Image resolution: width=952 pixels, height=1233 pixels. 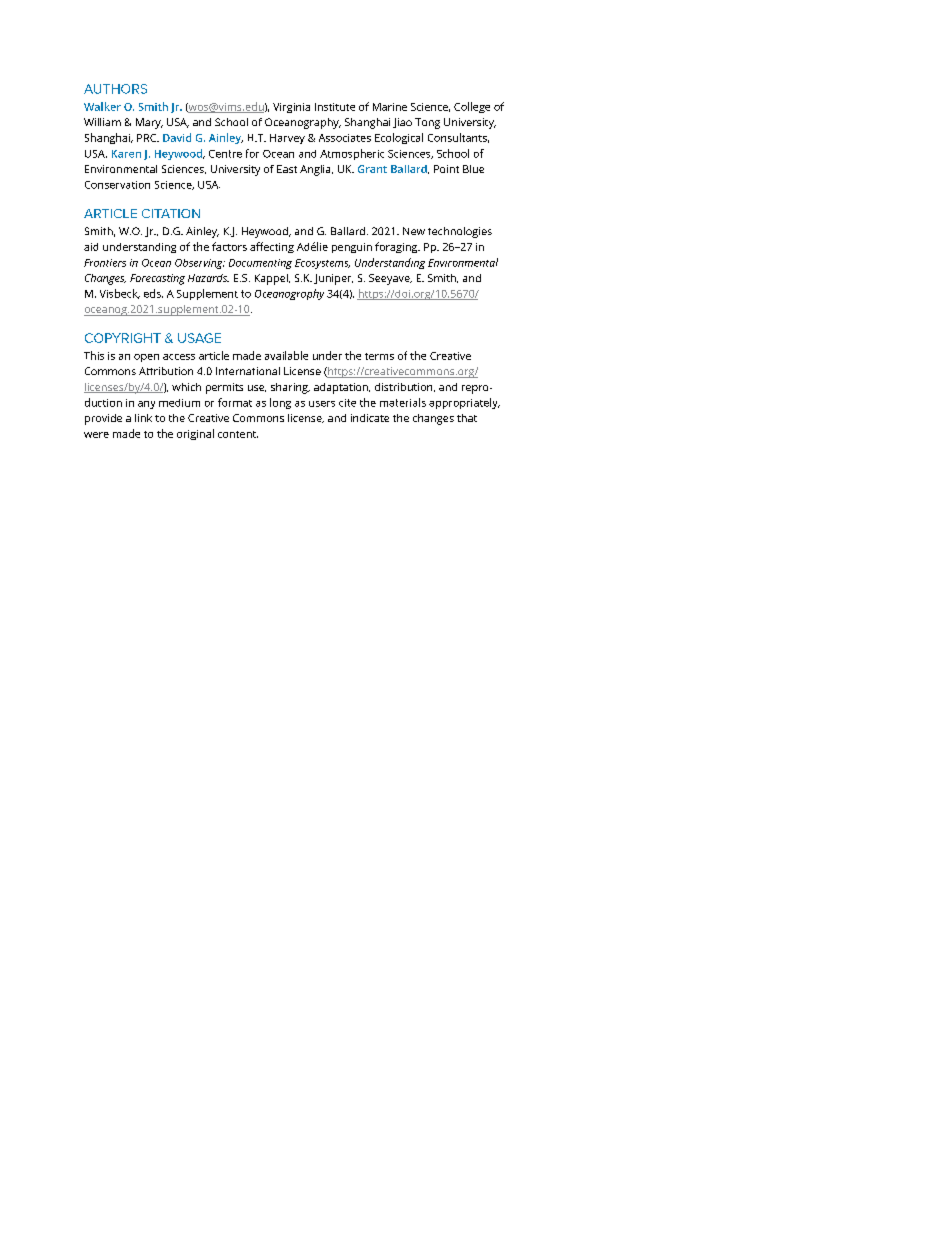 I want to click on AUTHORS, so click(x=115, y=89).
